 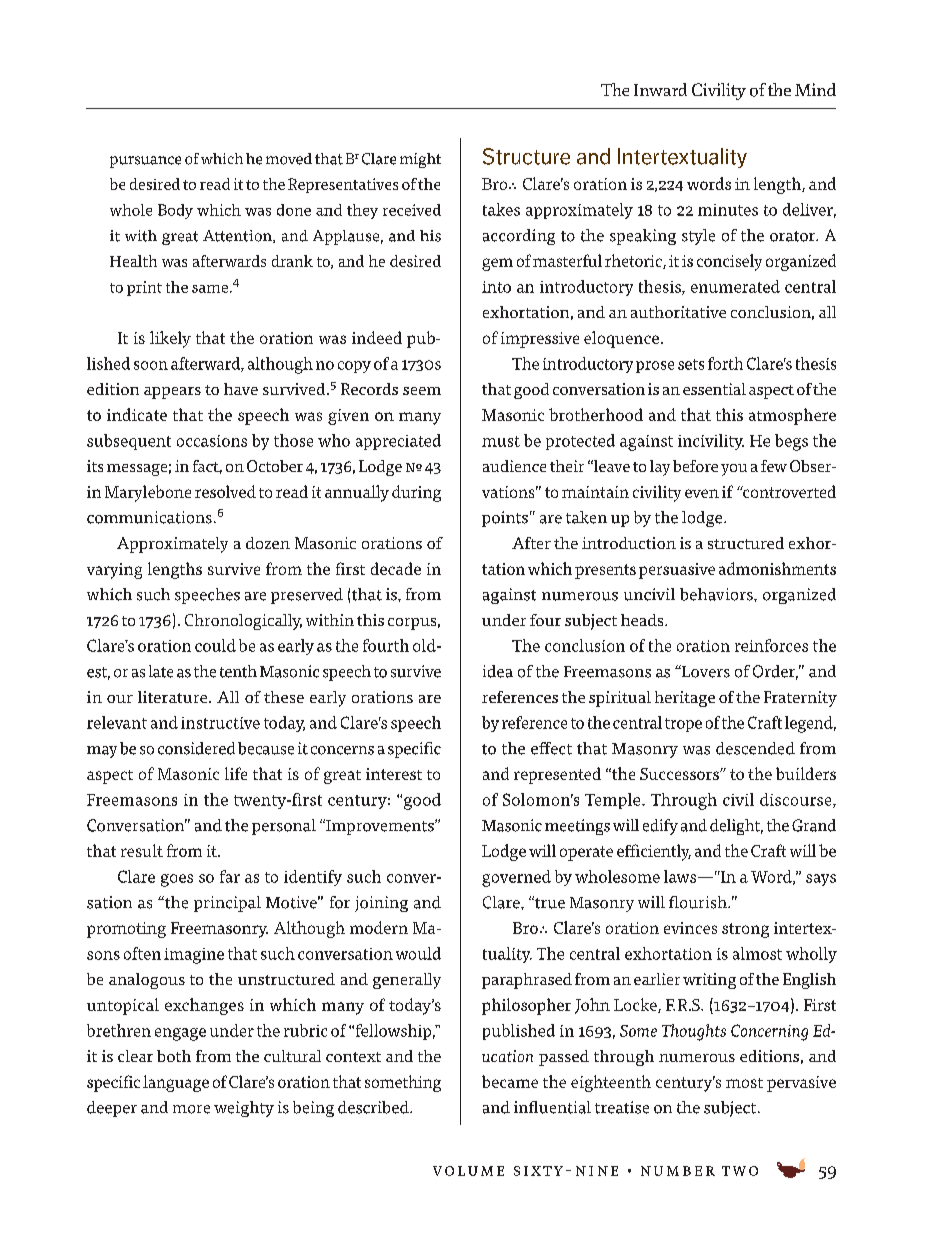 What do you see at coordinates (468, 1171) in the screenshot?
I see `Volume` at bounding box center [468, 1171].
